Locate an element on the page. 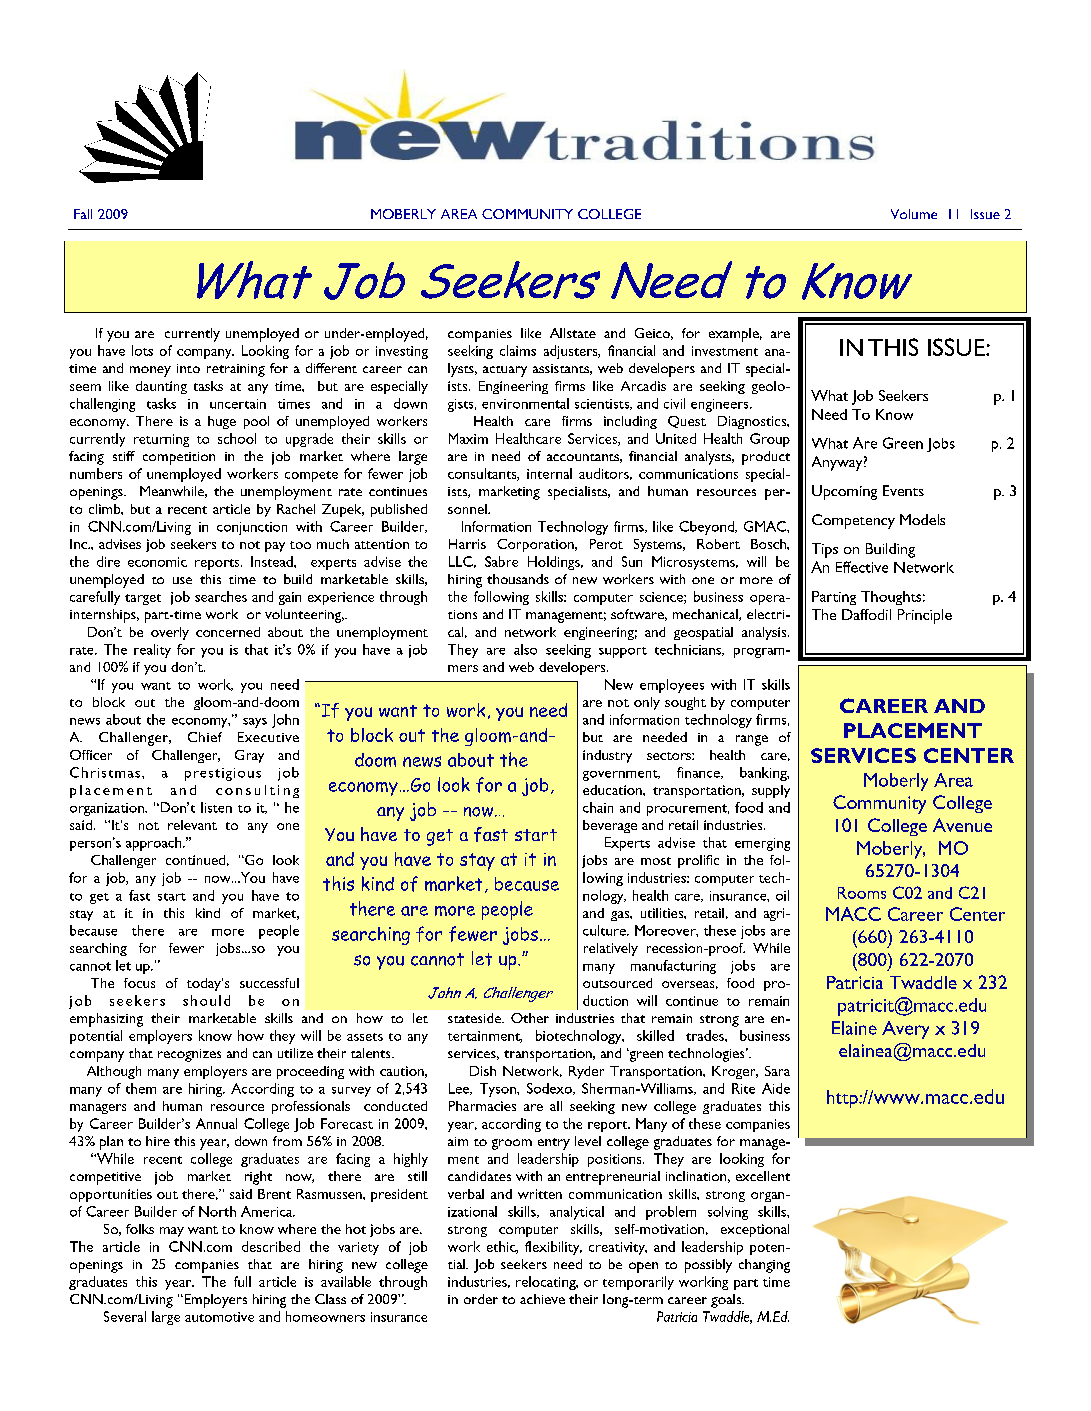  changing is located at coordinates (764, 1266).
